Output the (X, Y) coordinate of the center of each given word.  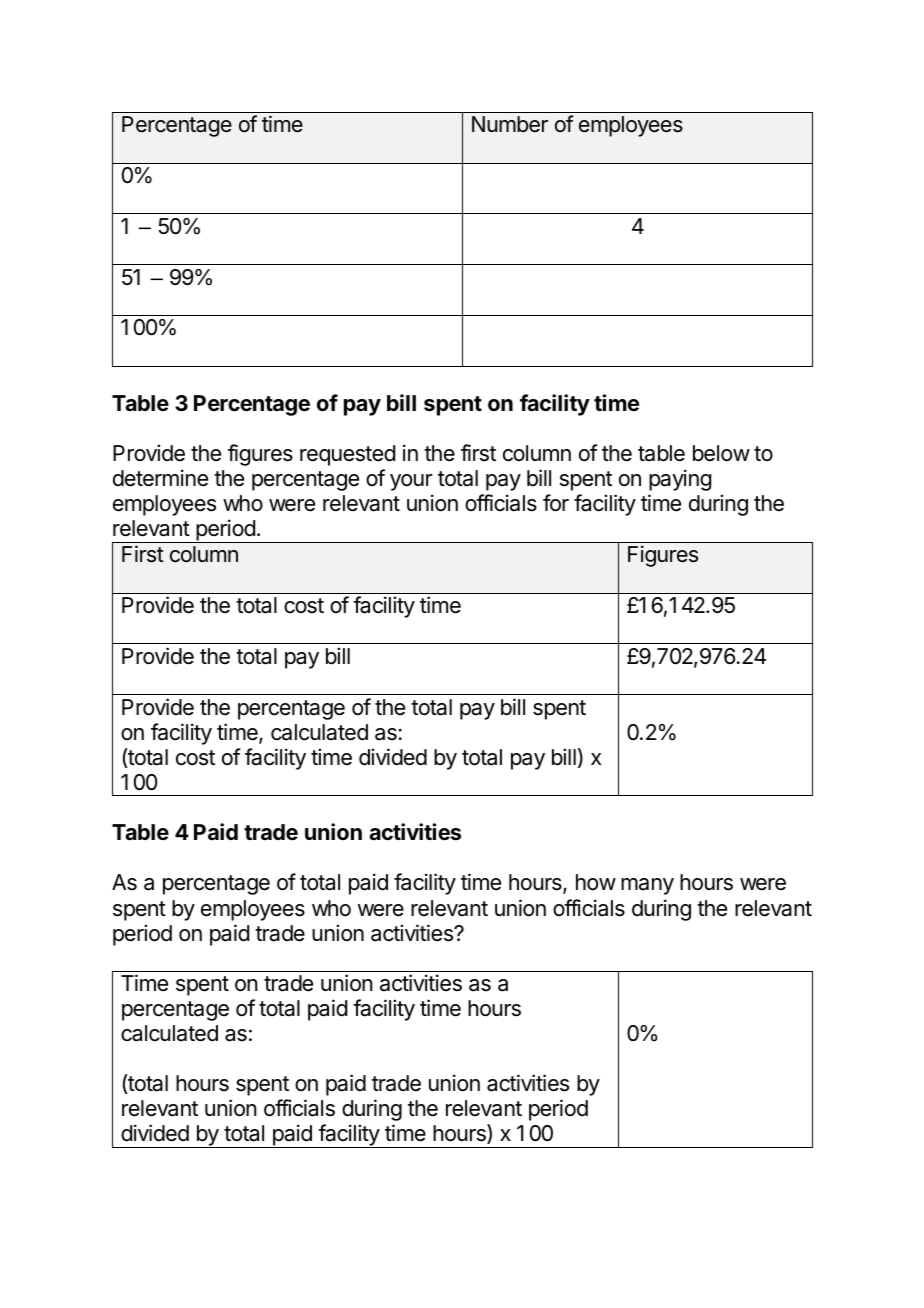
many (647, 886)
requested (347, 455)
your (411, 482)
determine (160, 478)
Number (510, 124)
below (721, 453)
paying (680, 480)
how (596, 882)
